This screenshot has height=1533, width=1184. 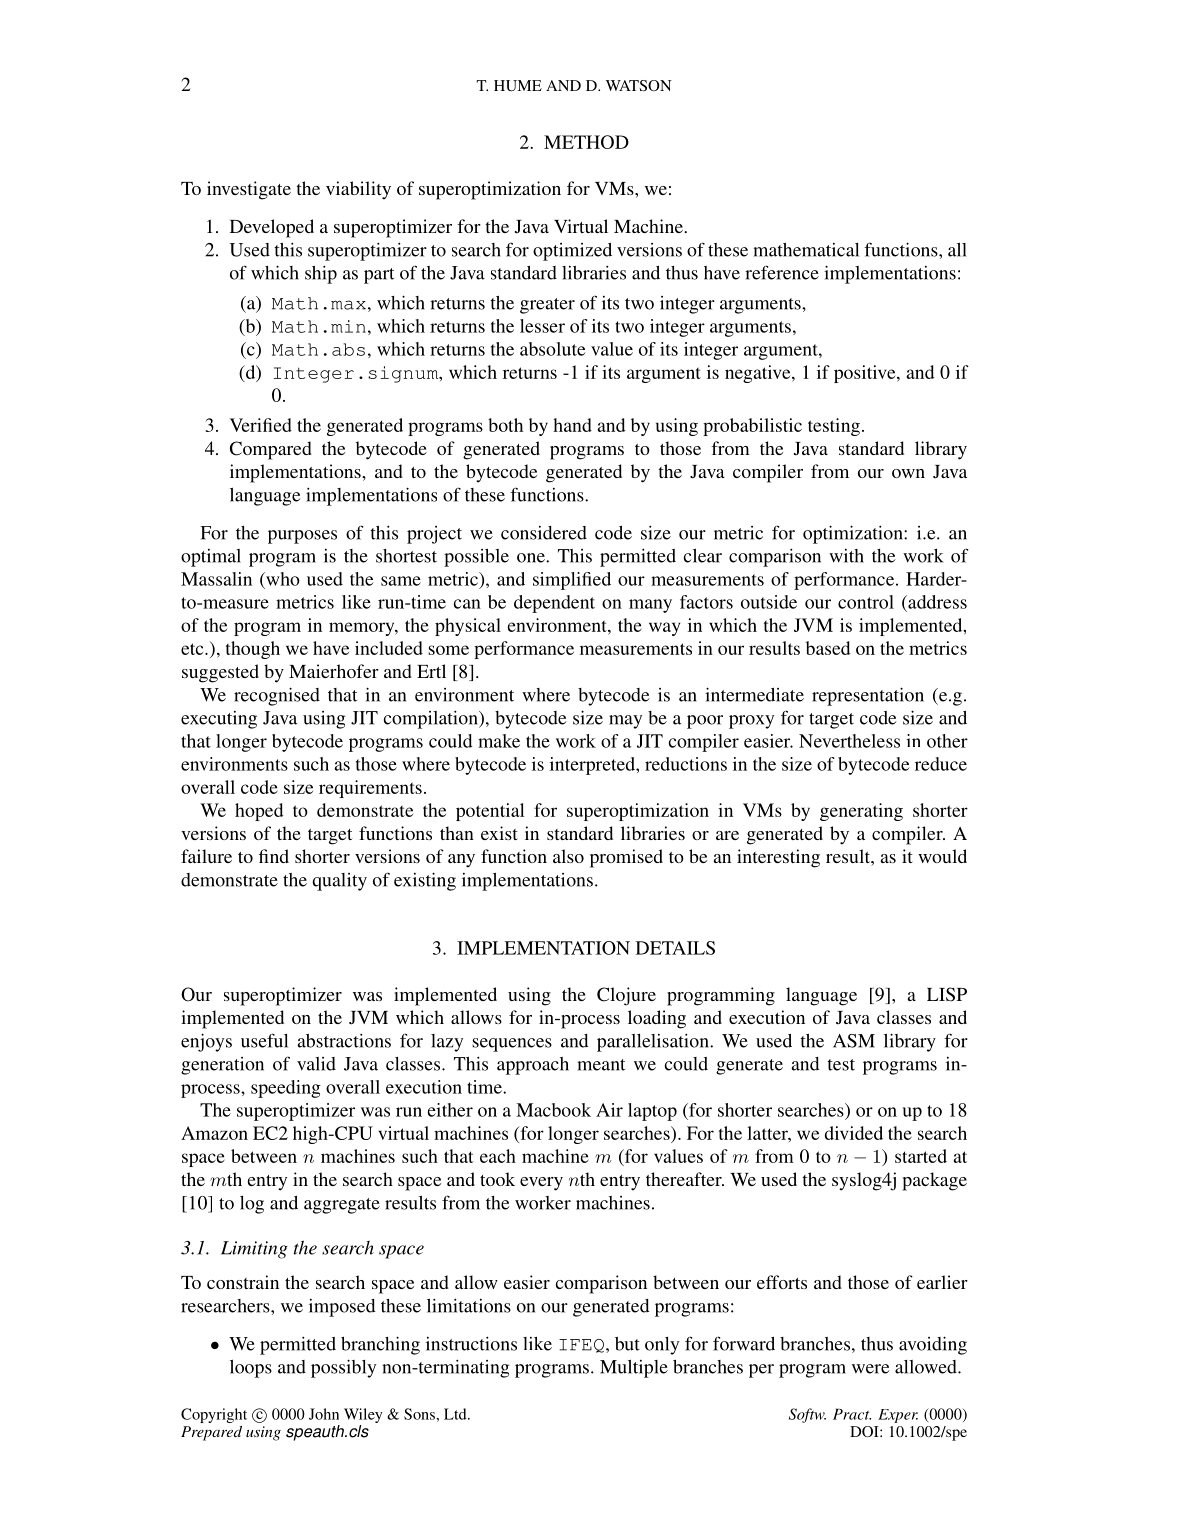 I want to click on purposes, so click(x=302, y=537).
